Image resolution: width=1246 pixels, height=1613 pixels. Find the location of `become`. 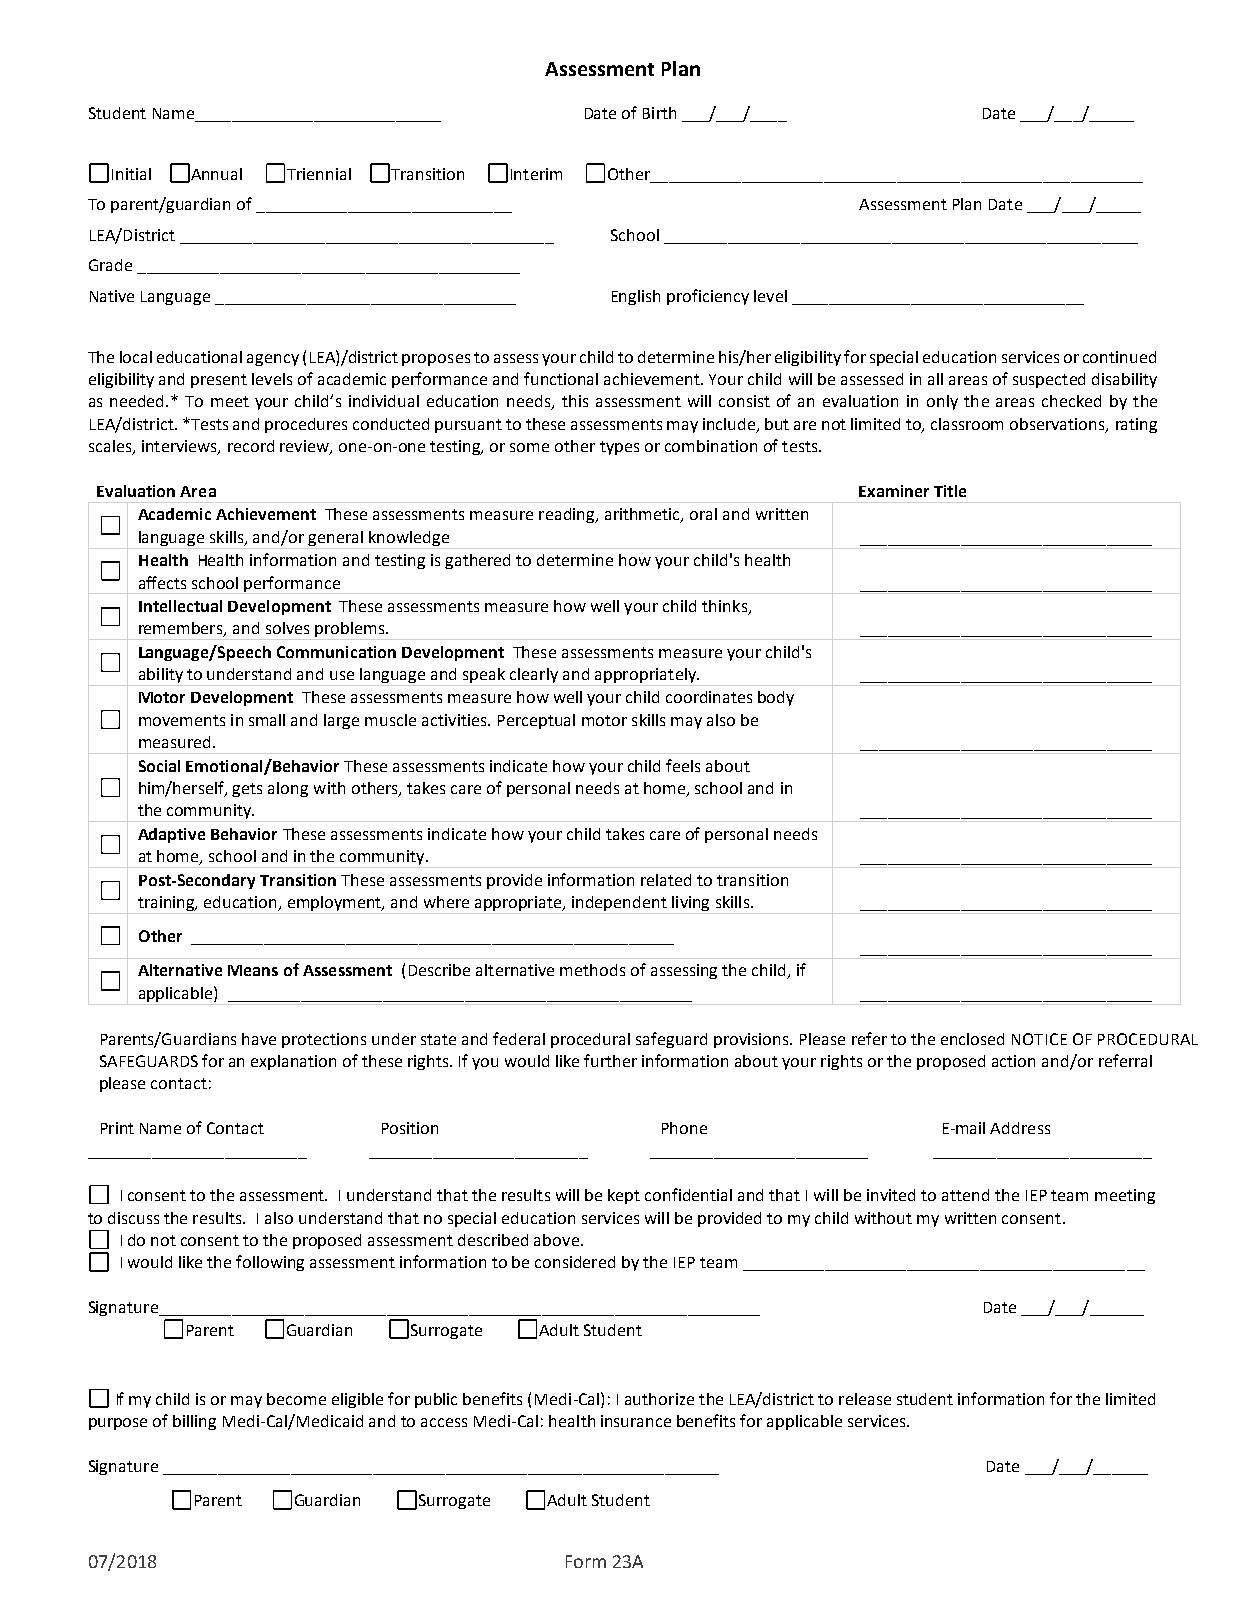

become is located at coordinates (296, 1399).
